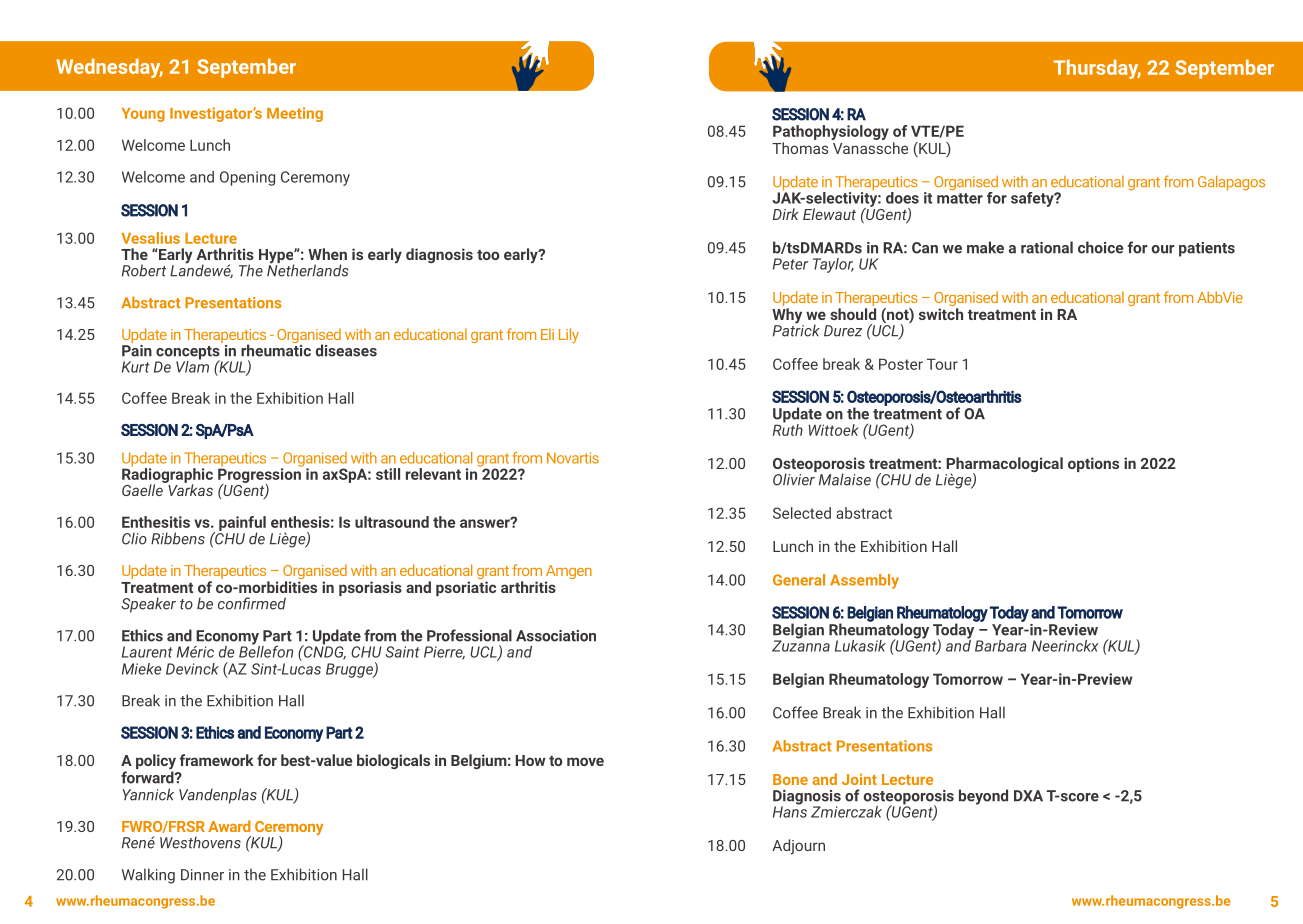  What do you see at coordinates (831, 134) in the document?
I see `Pathophysiology` at bounding box center [831, 134].
